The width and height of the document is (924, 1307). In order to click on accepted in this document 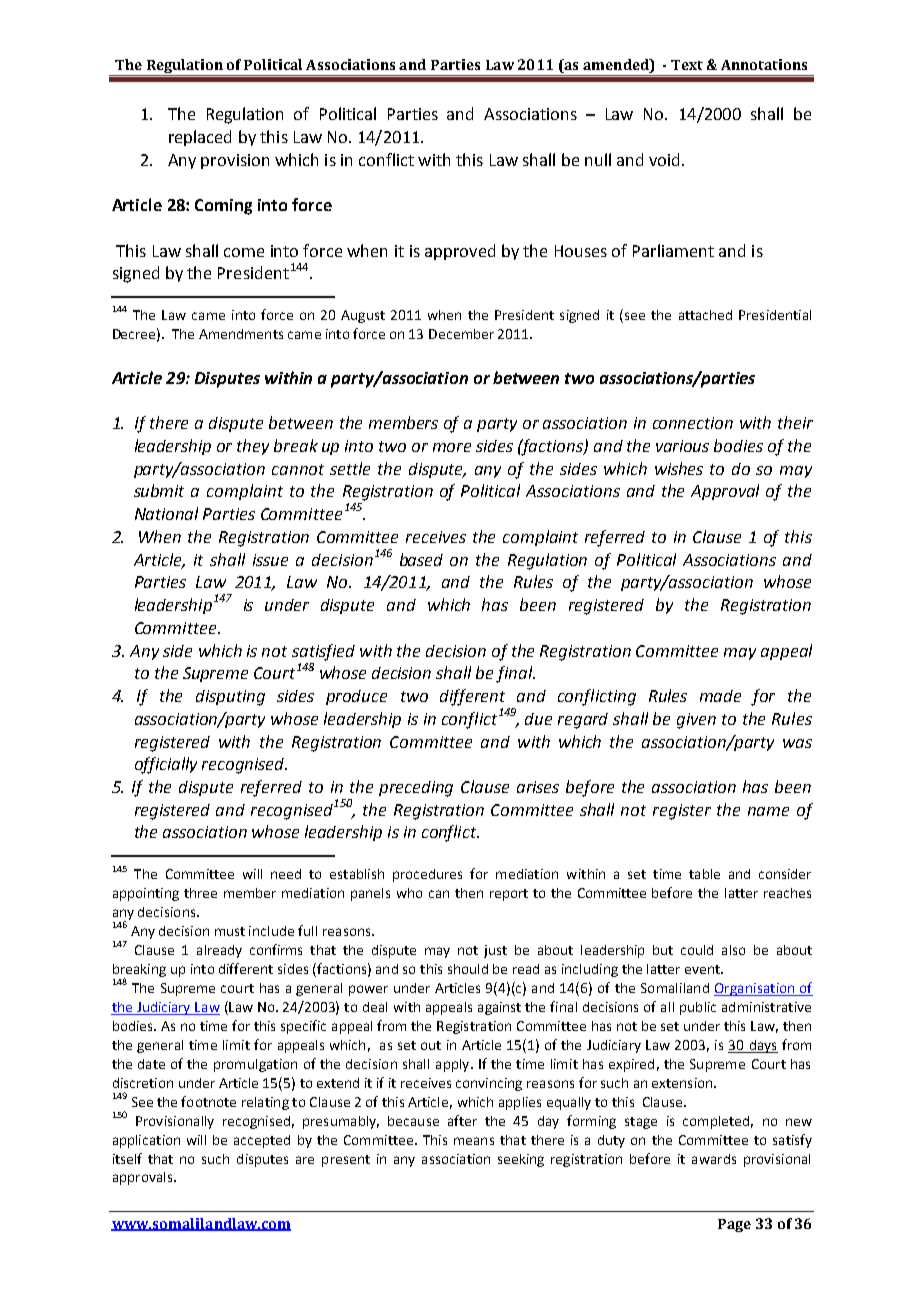, I will do `click(262, 1141)`.
